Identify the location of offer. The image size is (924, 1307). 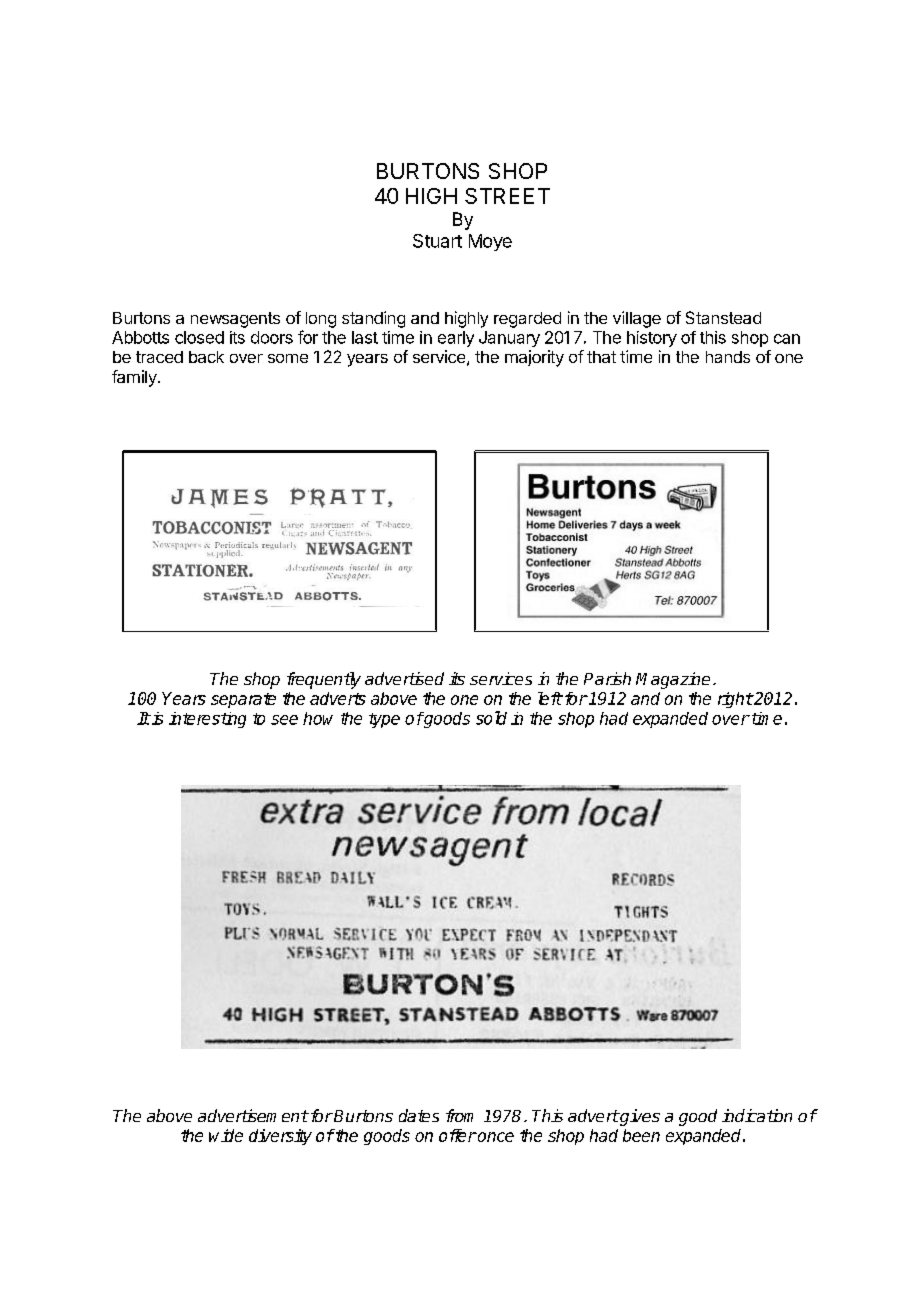
(458, 1135).
